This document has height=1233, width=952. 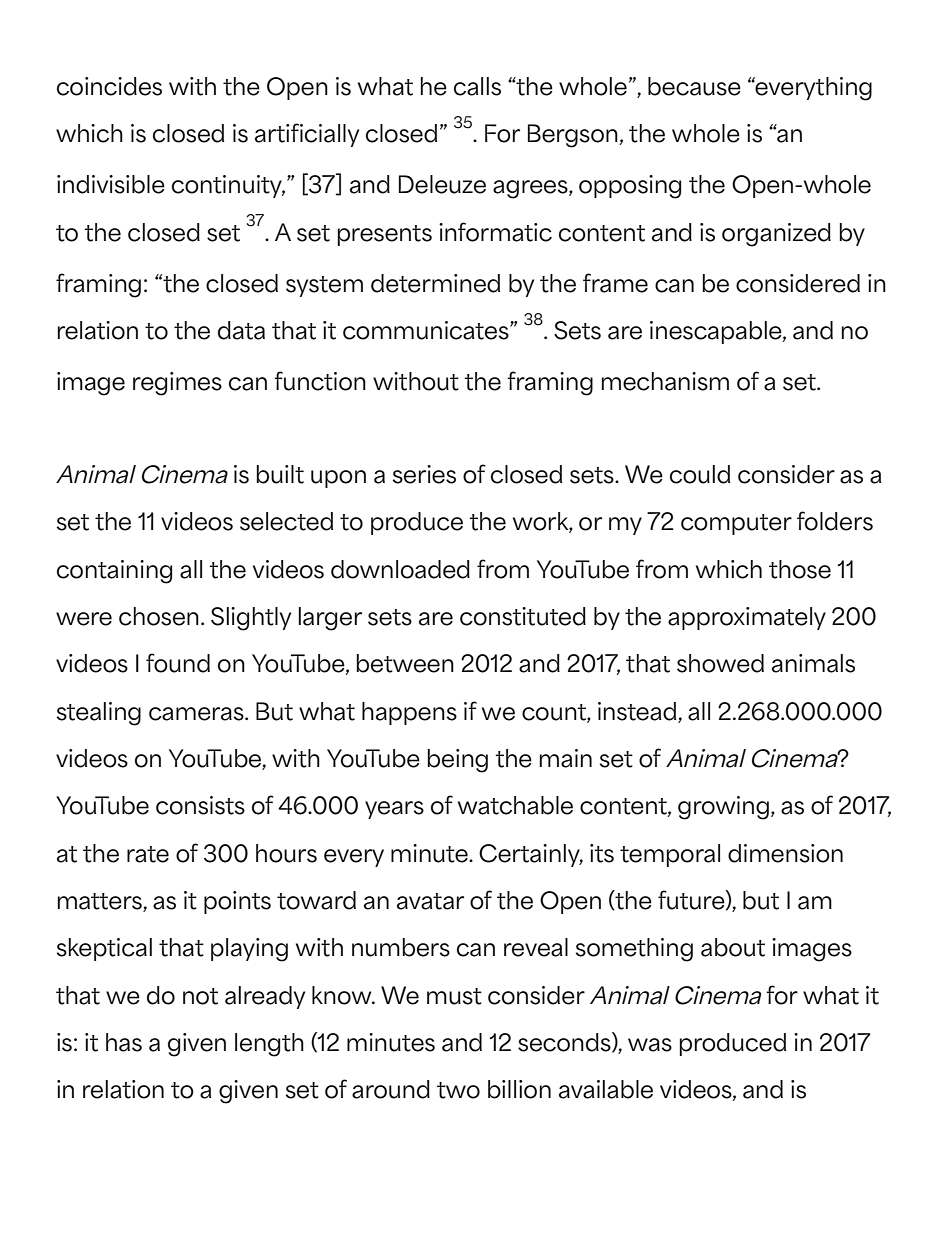 I want to click on two, so click(x=458, y=1090).
